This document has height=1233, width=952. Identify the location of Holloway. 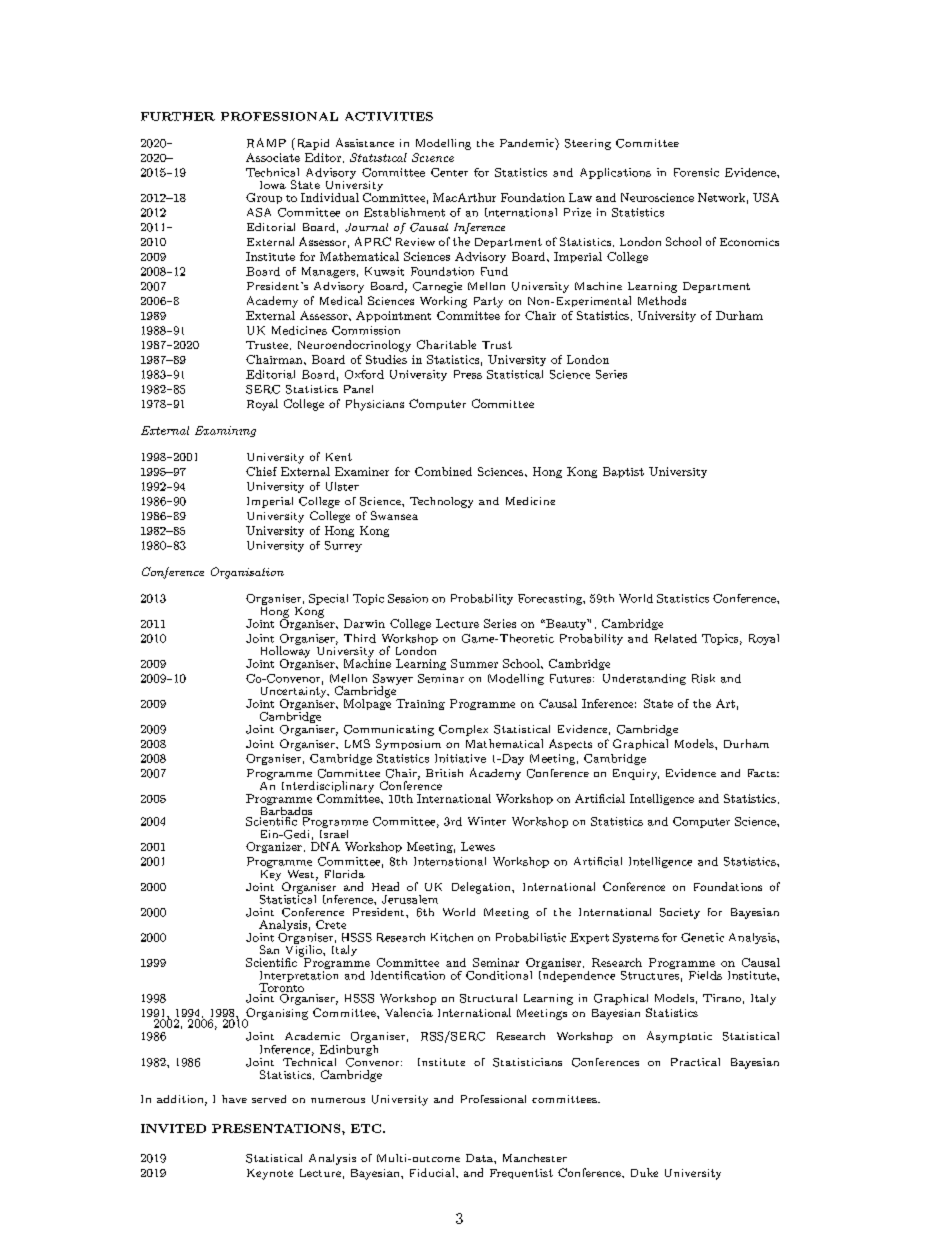
(285, 652).
